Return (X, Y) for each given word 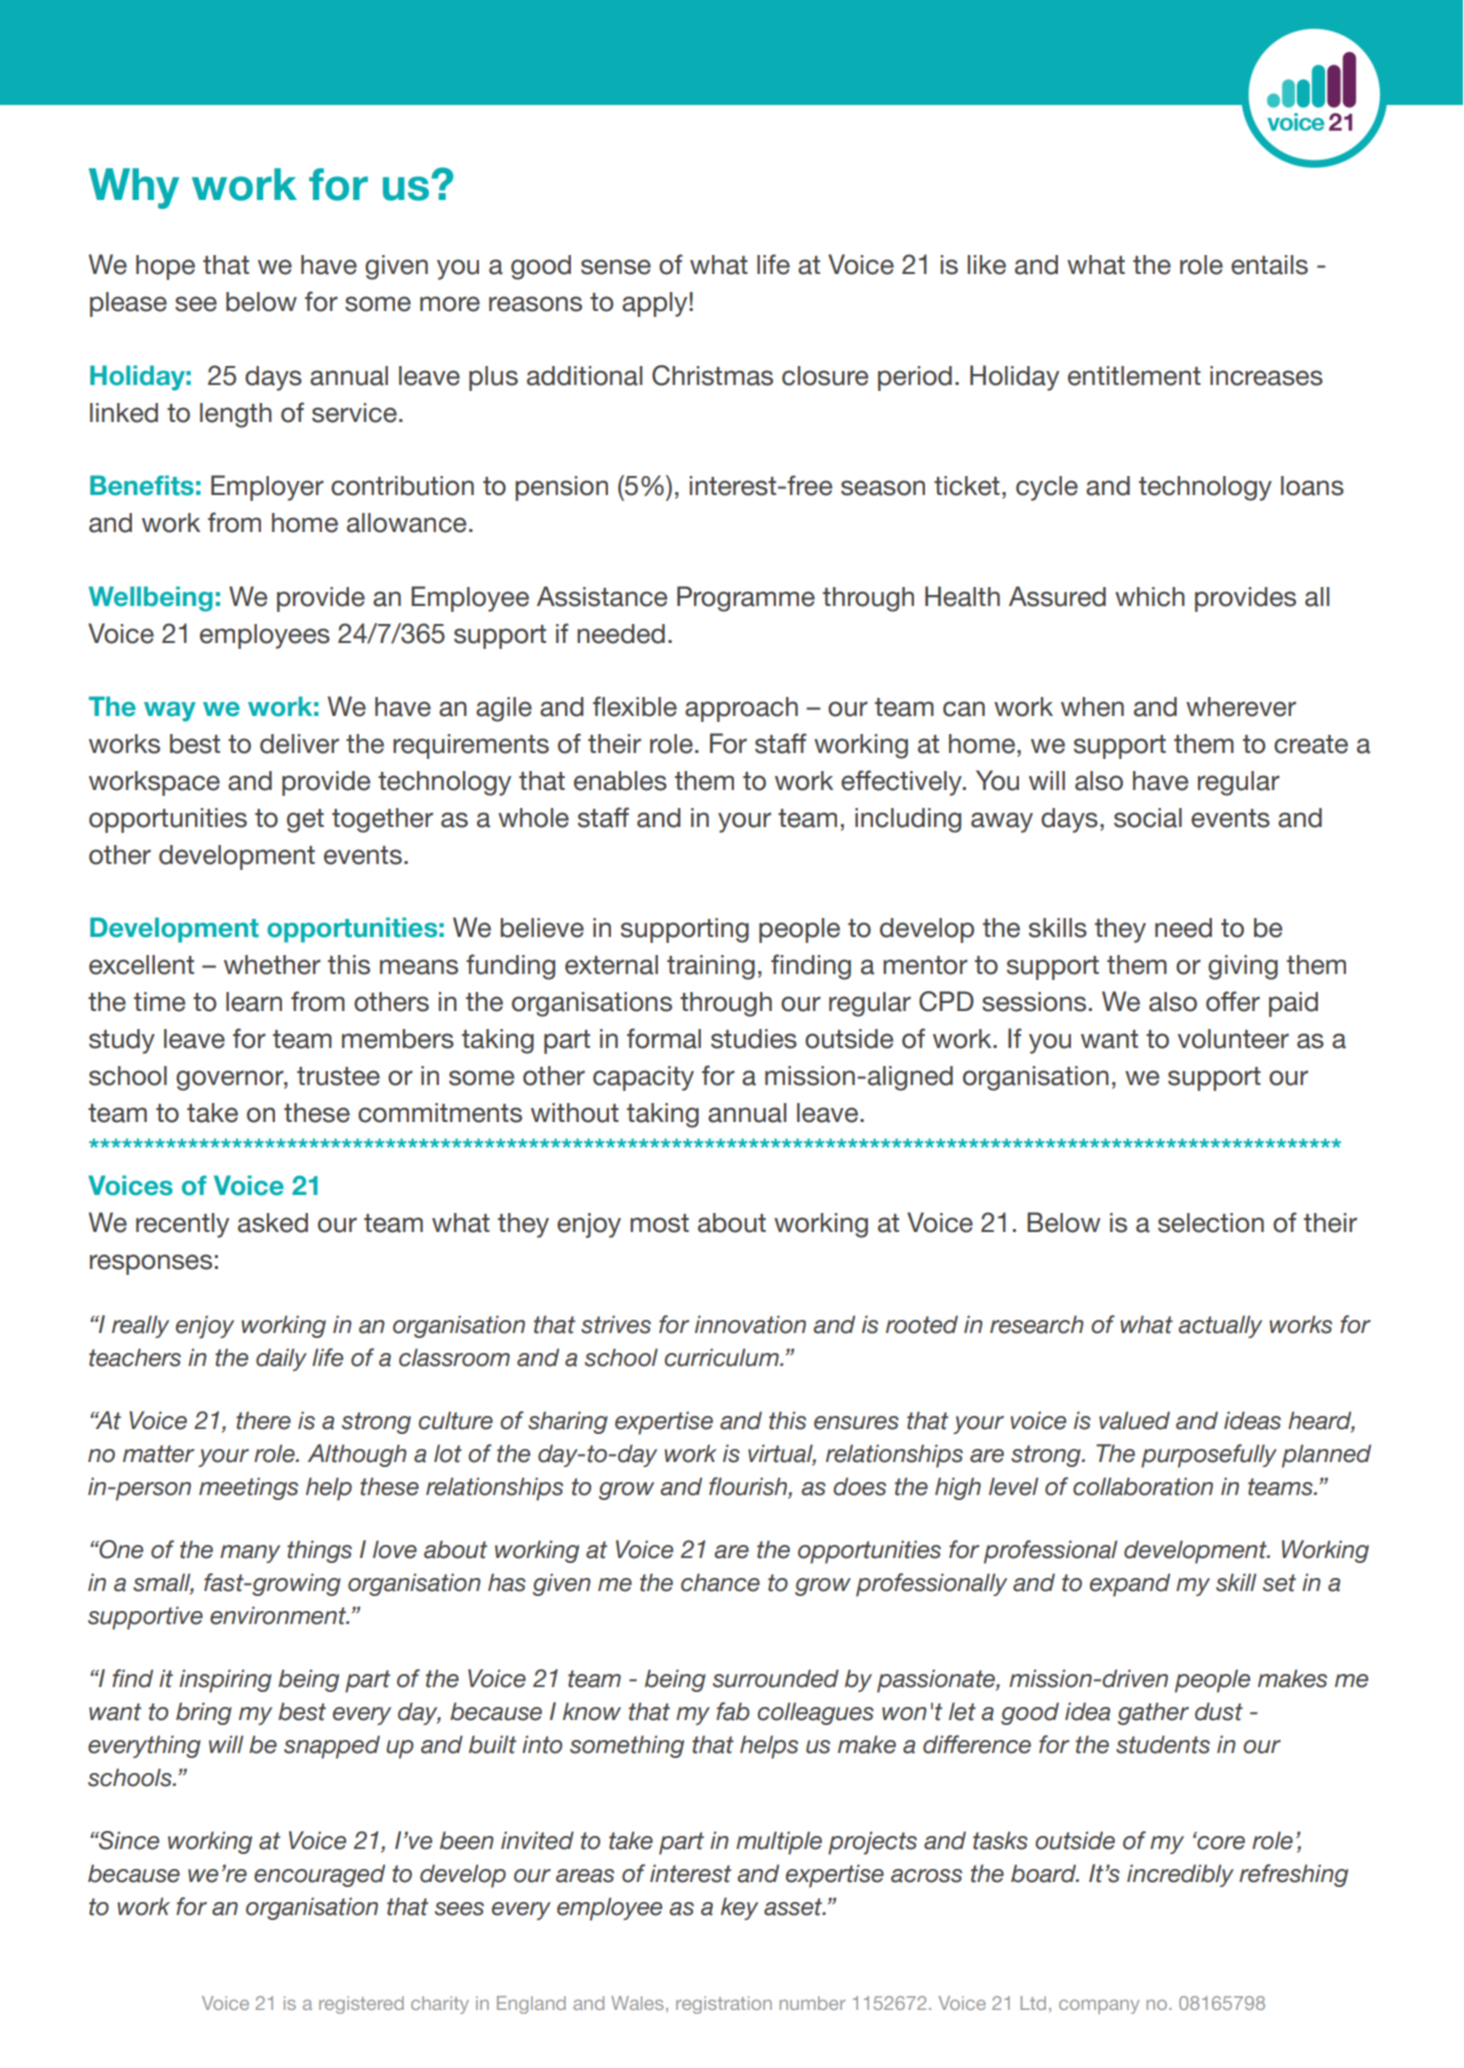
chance (720, 1582)
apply (656, 304)
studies (754, 1039)
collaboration (1143, 1486)
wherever (1241, 707)
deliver (299, 744)
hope (165, 267)
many (250, 1554)
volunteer (1233, 1039)
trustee (338, 1076)
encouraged (319, 1875)
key (739, 1908)
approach (741, 709)
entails (1269, 265)
